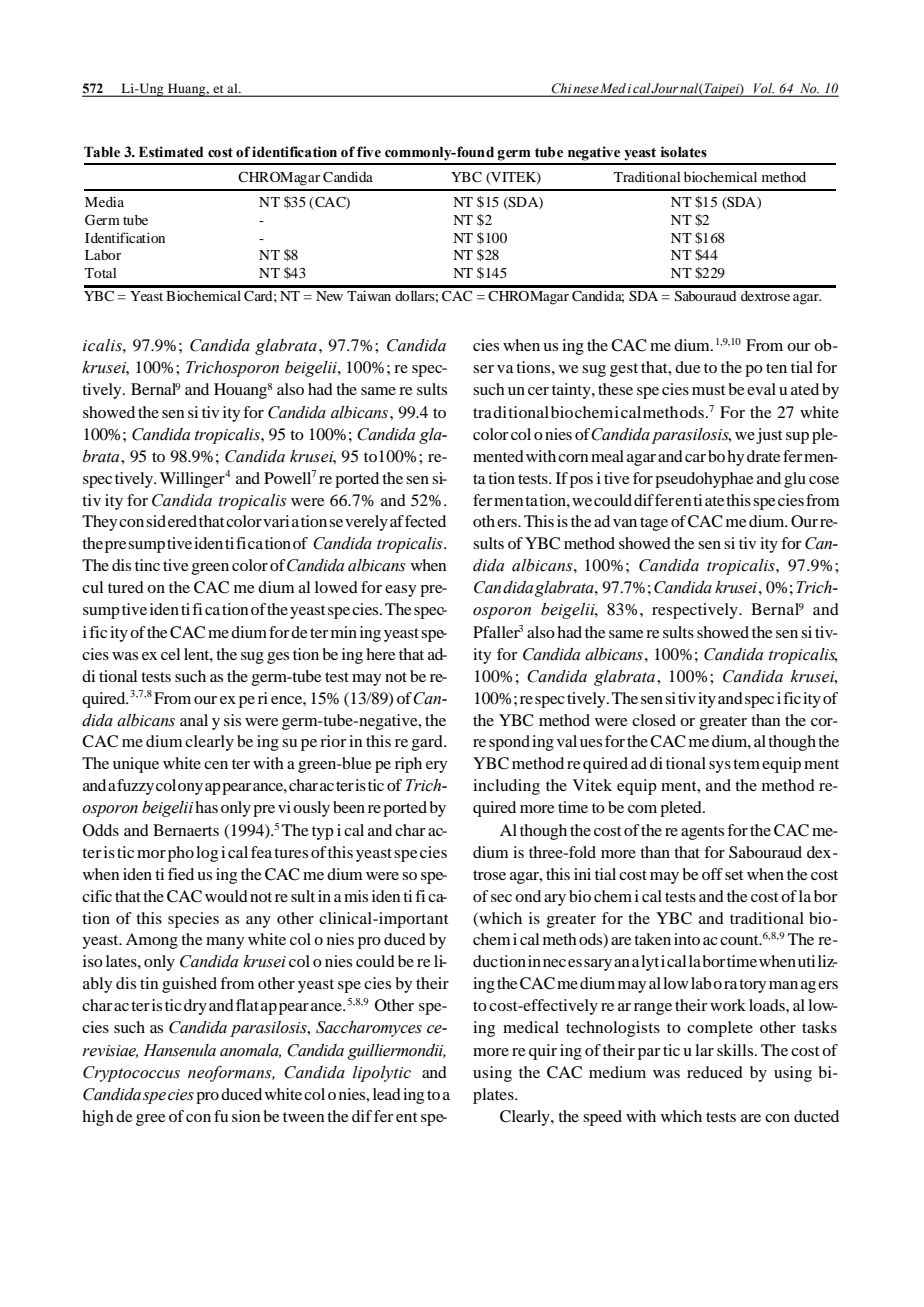  What do you see at coordinates (764, 88) in the screenshot?
I see `Vol` at bounding box center [764, 88].
